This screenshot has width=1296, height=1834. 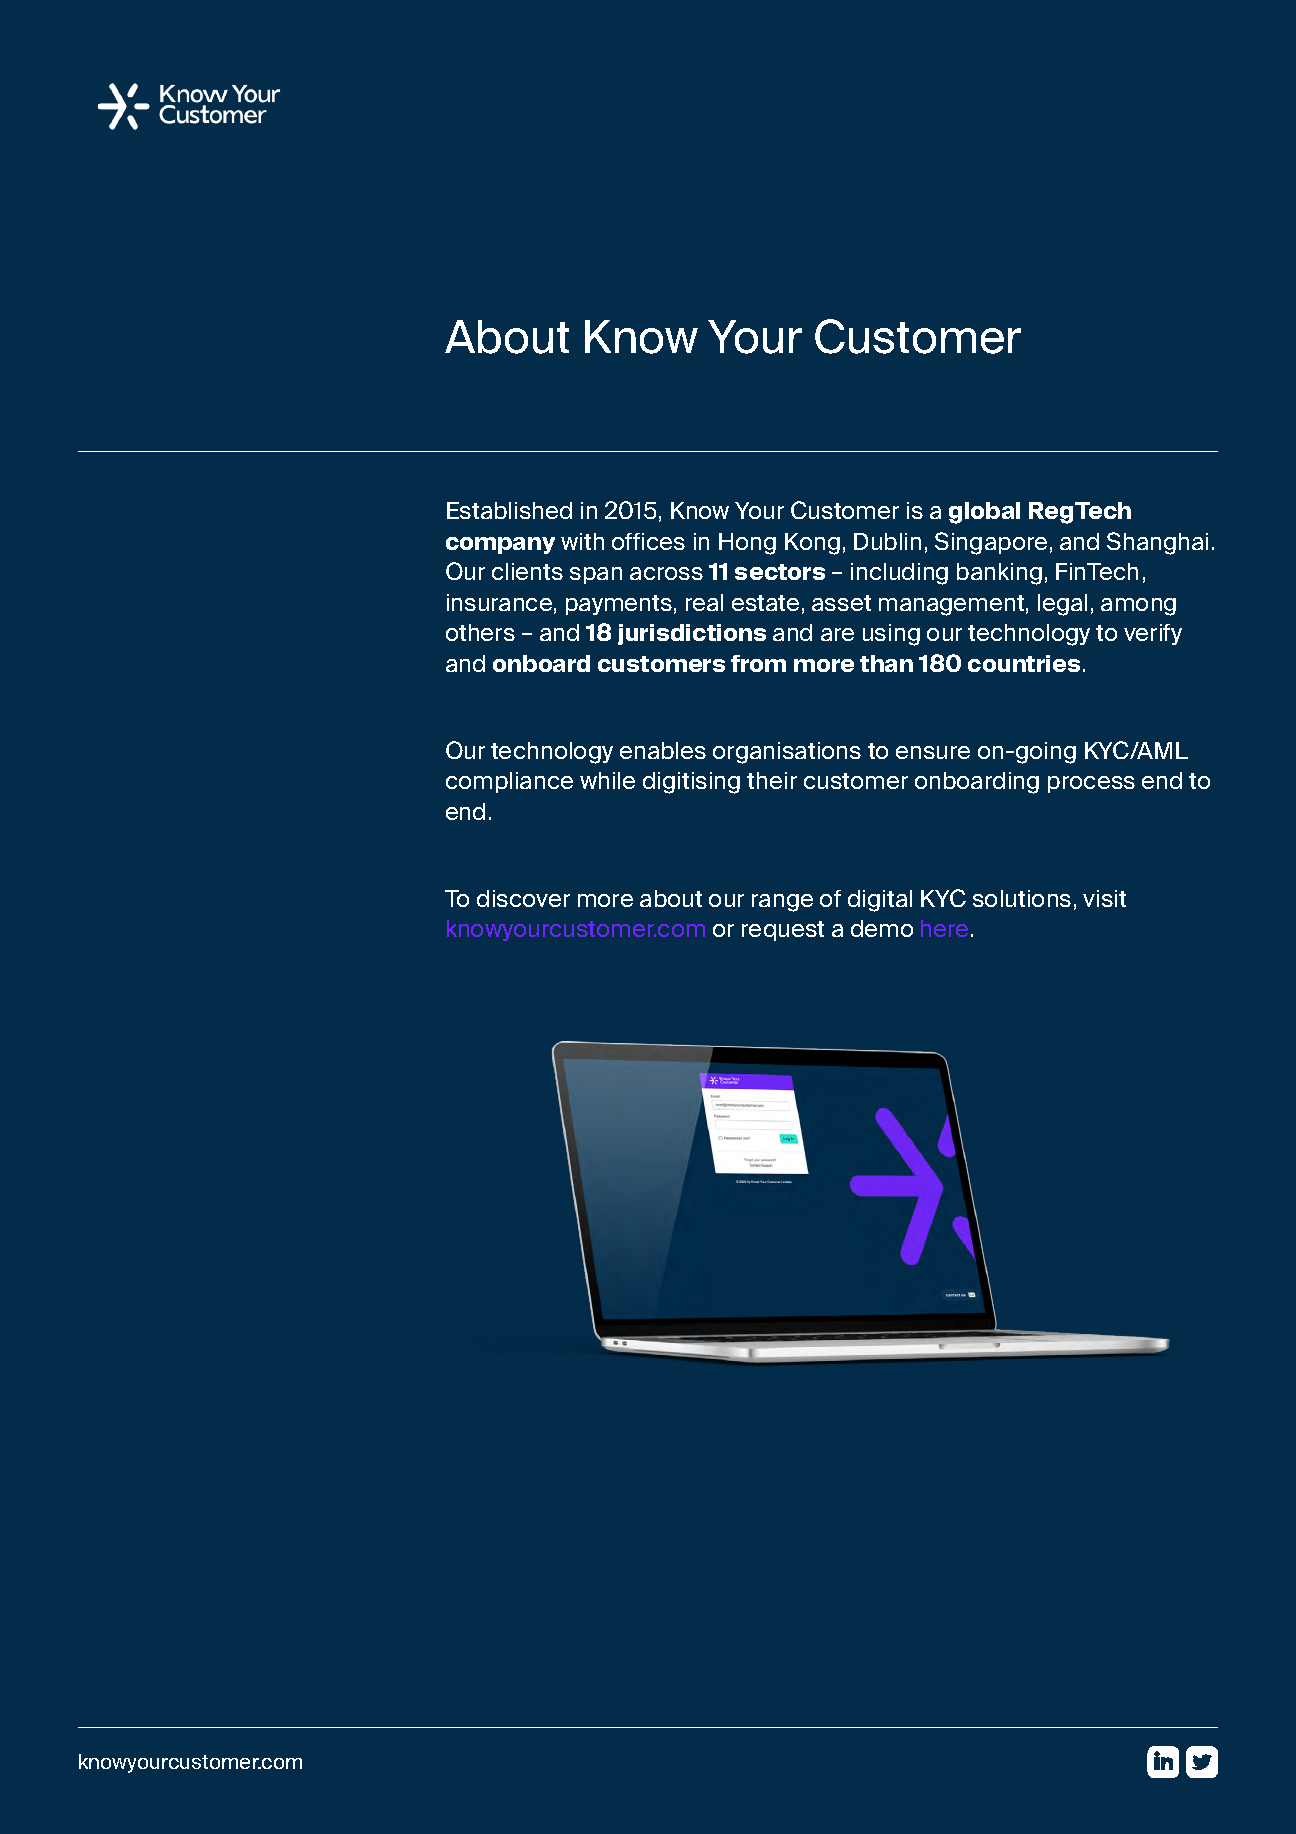 What do you see at coordinates (1104, 898) in the screenshot?
I see `visit` at bounding box center [1104, 898].
